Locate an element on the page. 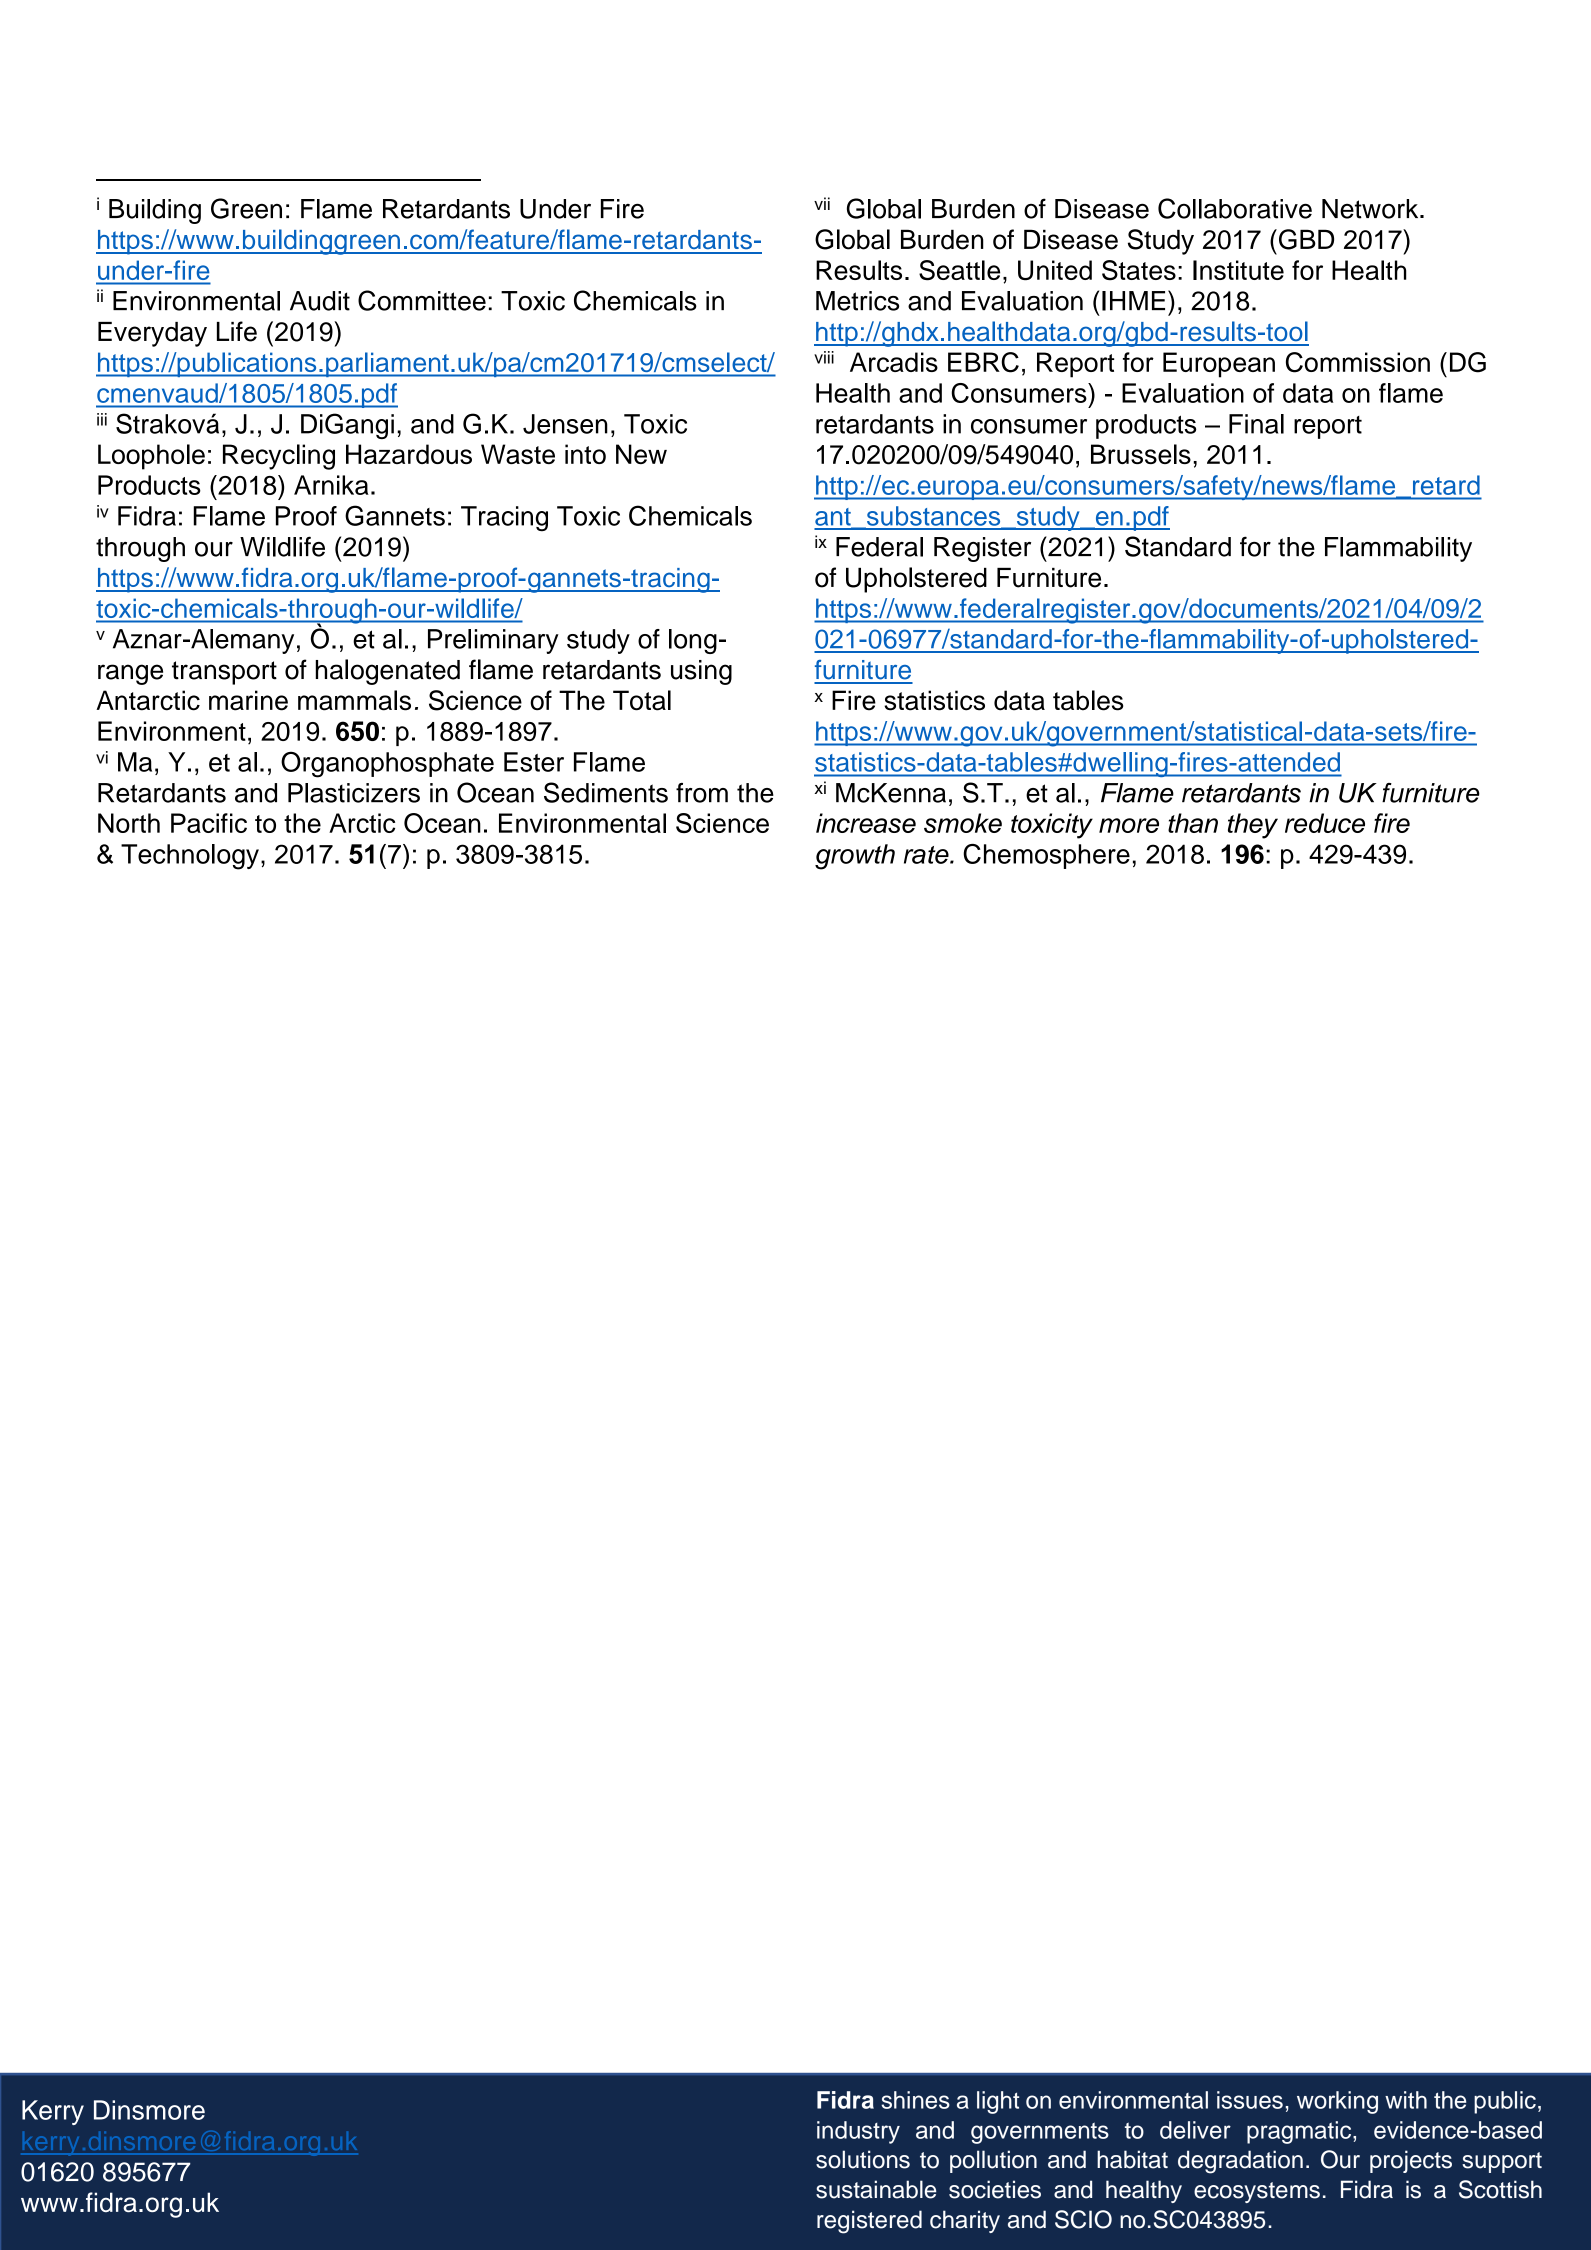 Image resolution: width=1591 pixels, height=2250 pixels. shines is located at coordinates (915, 2100).
